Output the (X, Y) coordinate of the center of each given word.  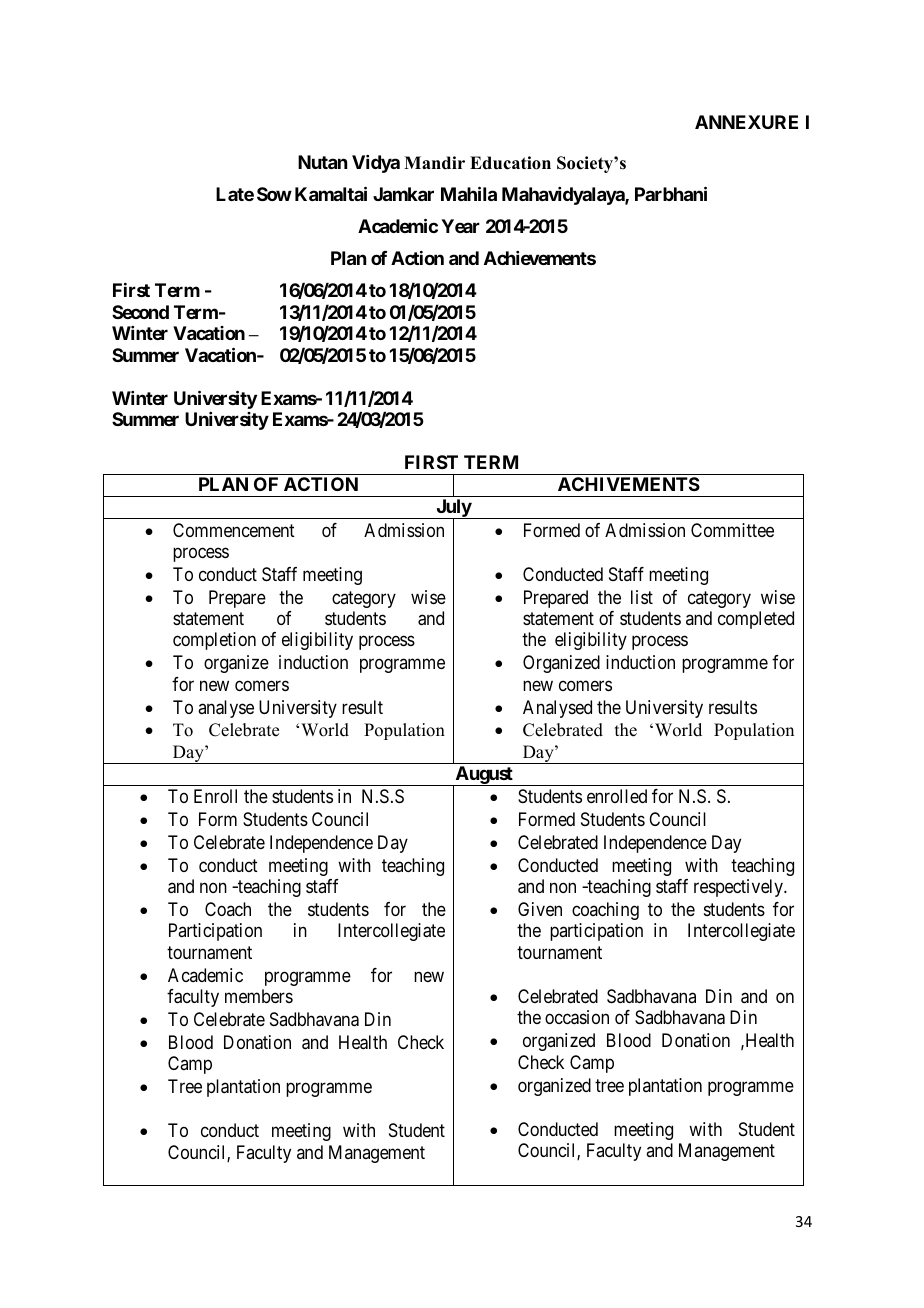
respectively (740, 888)
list (642, 597)
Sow (274, 194)
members (259, 996)
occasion (577, 1017)
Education (510, 163)
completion (214, 641)
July (453, 509)
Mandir (434, 163)
